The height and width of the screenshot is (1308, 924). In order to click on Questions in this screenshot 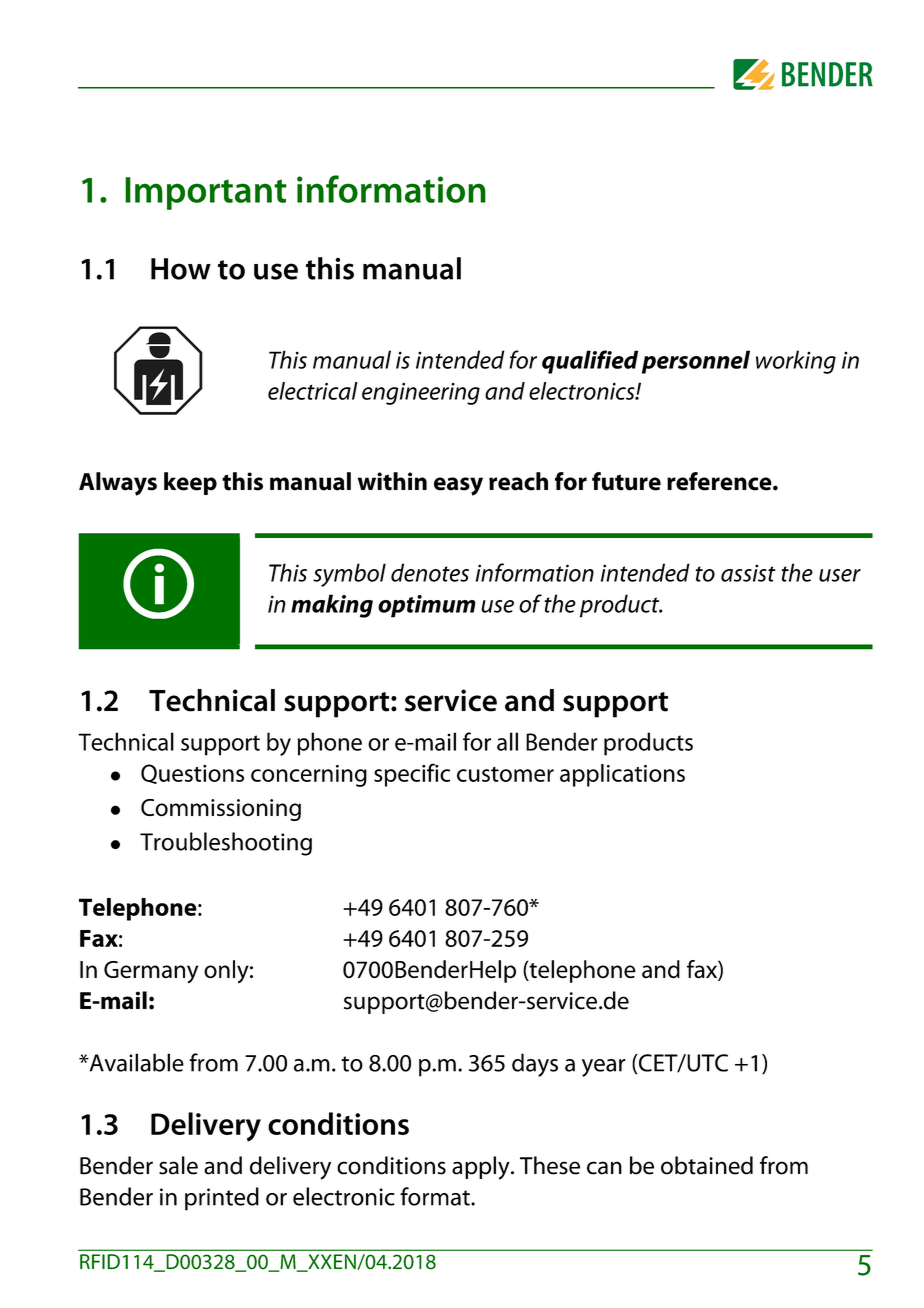, I will do `click(192, 774)`.
